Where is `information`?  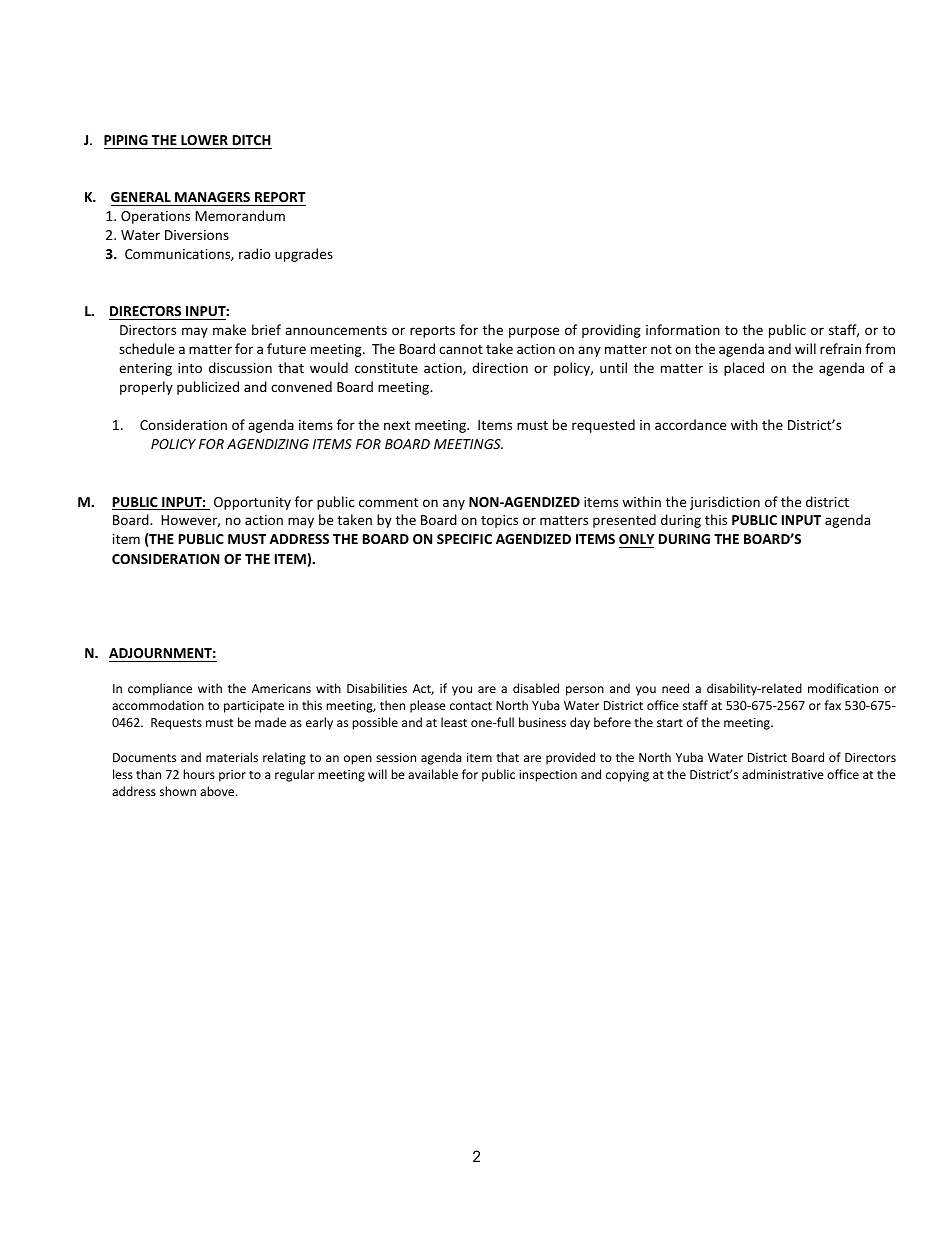 information is located at coordinates (683, 329).
